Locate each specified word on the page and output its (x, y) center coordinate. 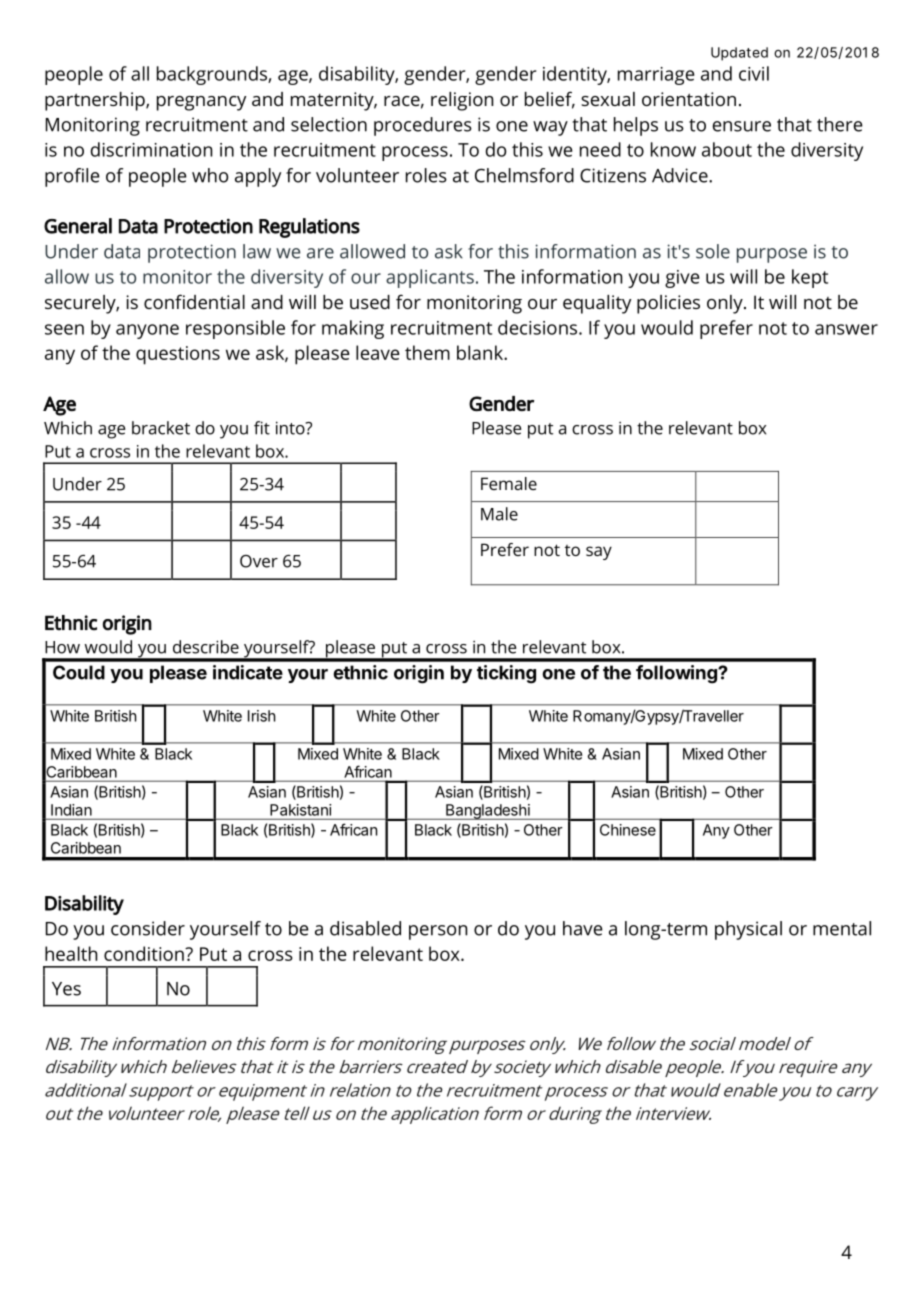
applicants (430, 278)
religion (462, 101)
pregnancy (201, 103)
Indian (71, 810)
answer (846, 329)
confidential (194, 301)
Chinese (628, 830)
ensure (742, 126)
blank (481, 352)
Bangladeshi (488, 812)
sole (713, 251)
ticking (506, 674)
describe (206, 647)
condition (145, 953)
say (599, 553)
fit (262, 428)
